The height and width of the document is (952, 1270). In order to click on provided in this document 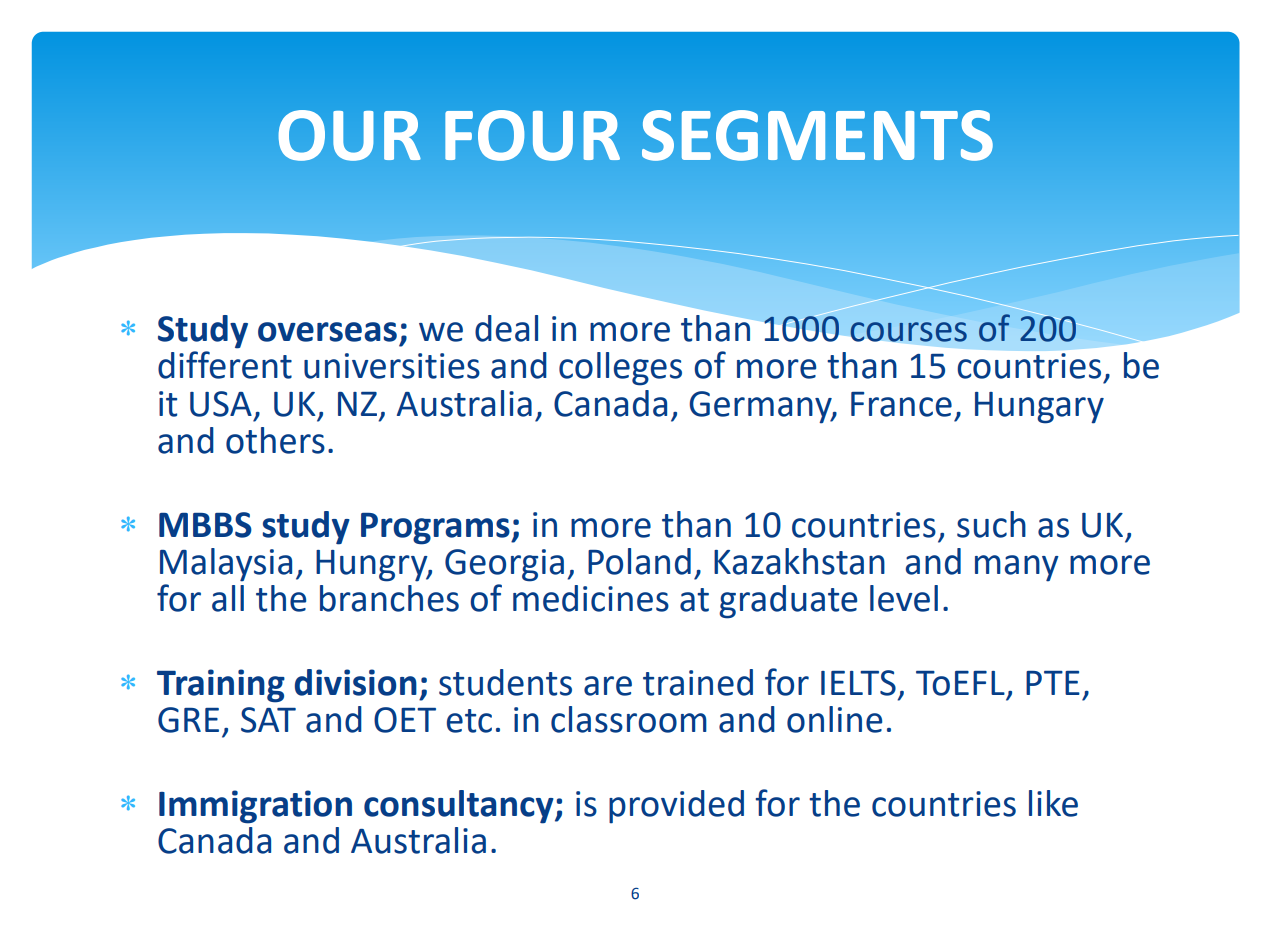, I will do `click(676, 807)`.
